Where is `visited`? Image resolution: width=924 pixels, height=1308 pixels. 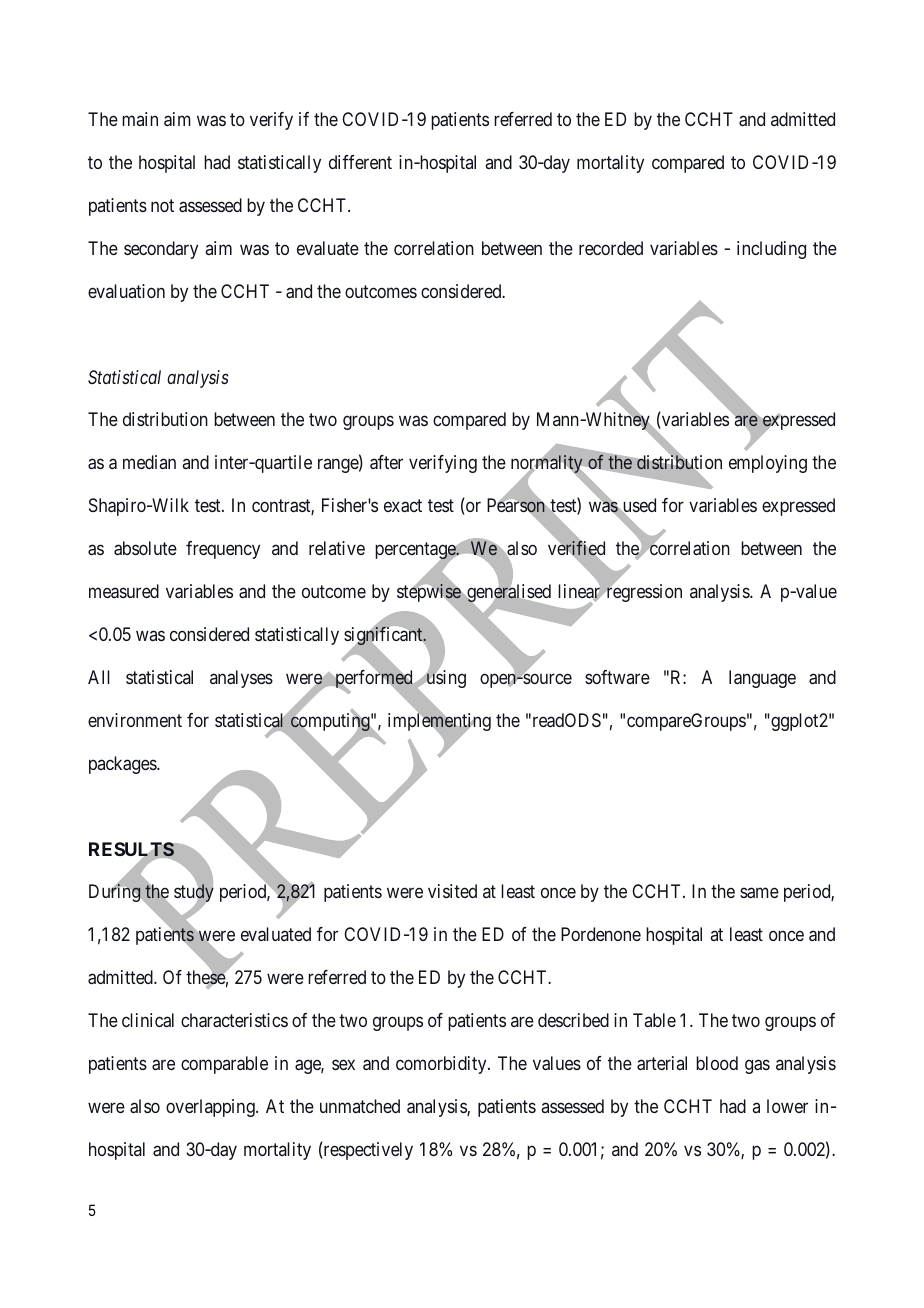
visited is located at coordinates (452, 891).
